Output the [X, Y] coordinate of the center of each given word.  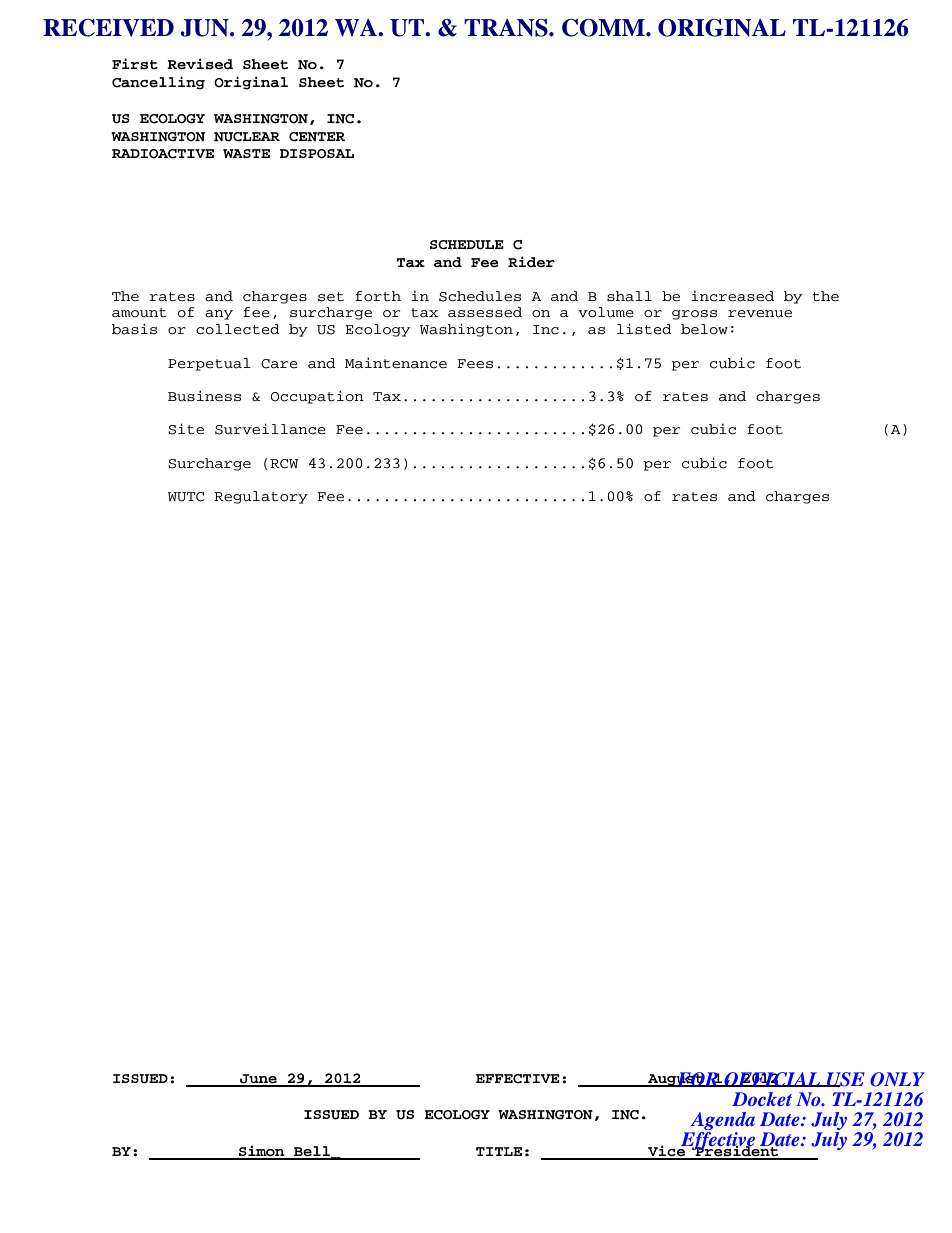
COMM [604, 28]
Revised [200, 64]
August [676, 1079]
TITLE [499, 1151]
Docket [762, 1099]
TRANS [507, 28]
